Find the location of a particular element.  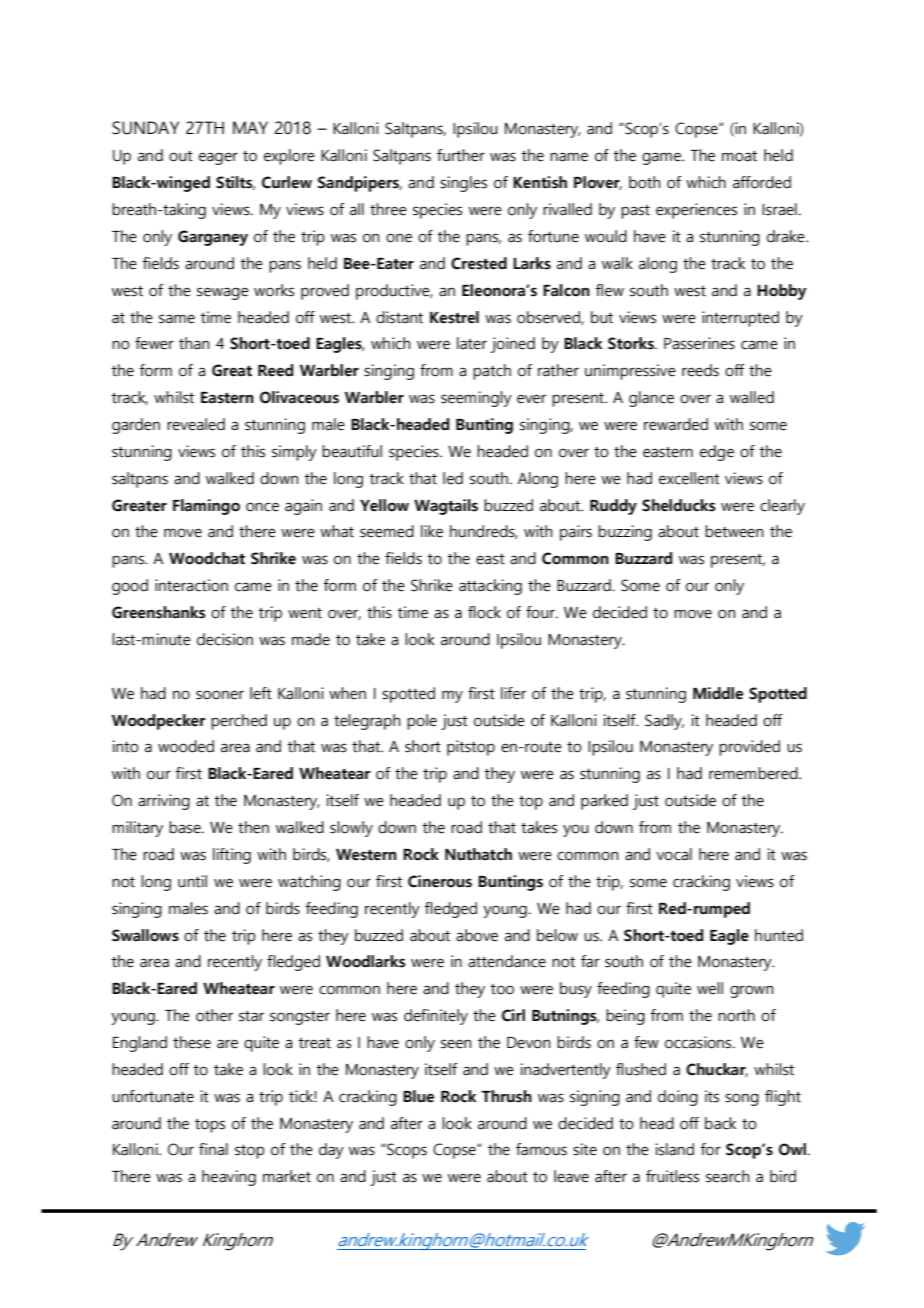

interaction is located at coordinates (191, 585).
